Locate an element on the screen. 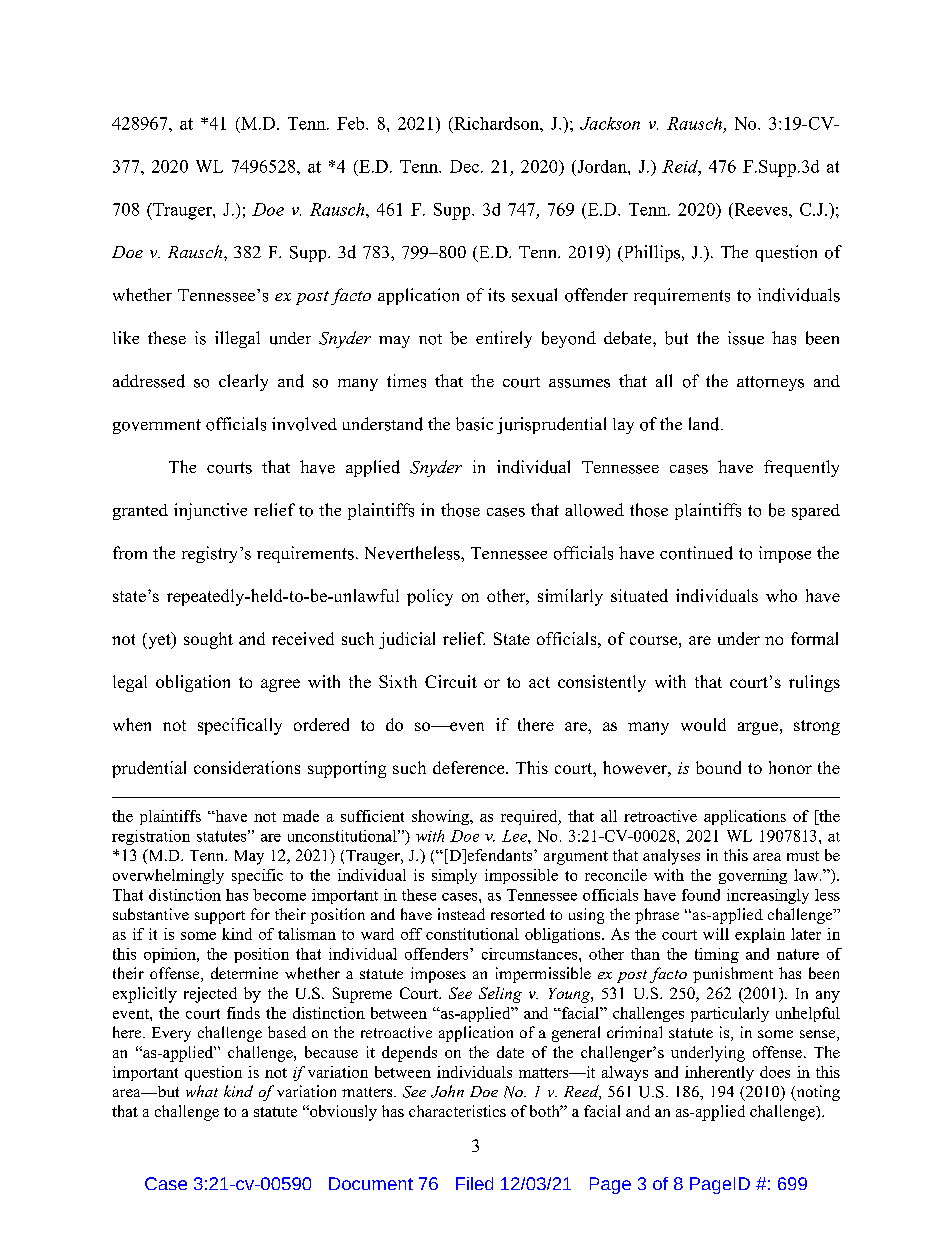 The image size is (952, 1233). clearly is located at coordinates (243, 382).
